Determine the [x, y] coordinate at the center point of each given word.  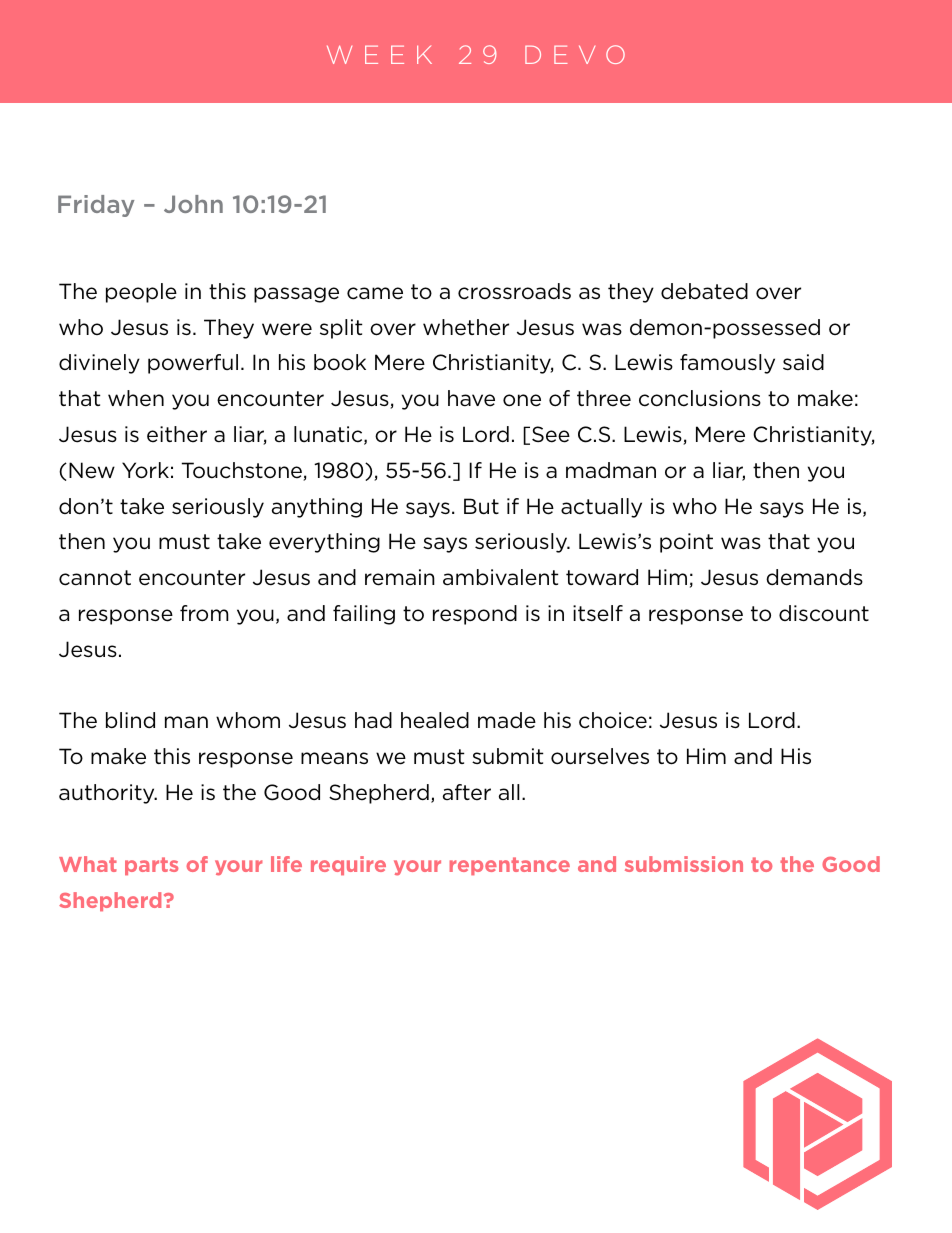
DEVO [575, 54]
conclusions [700, 398]
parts [151, 866]
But [481, 506]
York [145, 470]
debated [704, 291]
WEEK [379, 54]
